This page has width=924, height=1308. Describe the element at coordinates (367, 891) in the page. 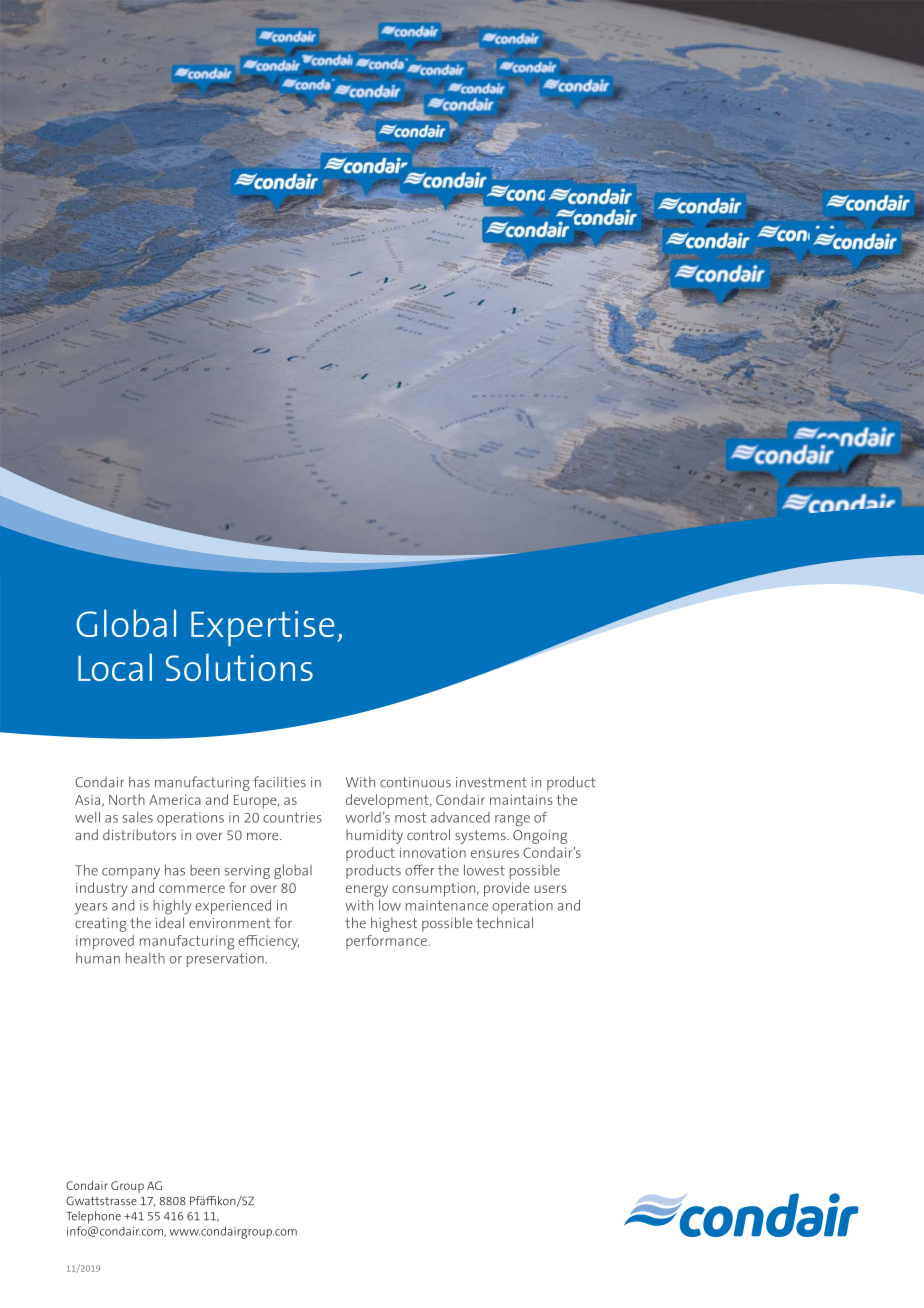

I see `energy` at that location.
